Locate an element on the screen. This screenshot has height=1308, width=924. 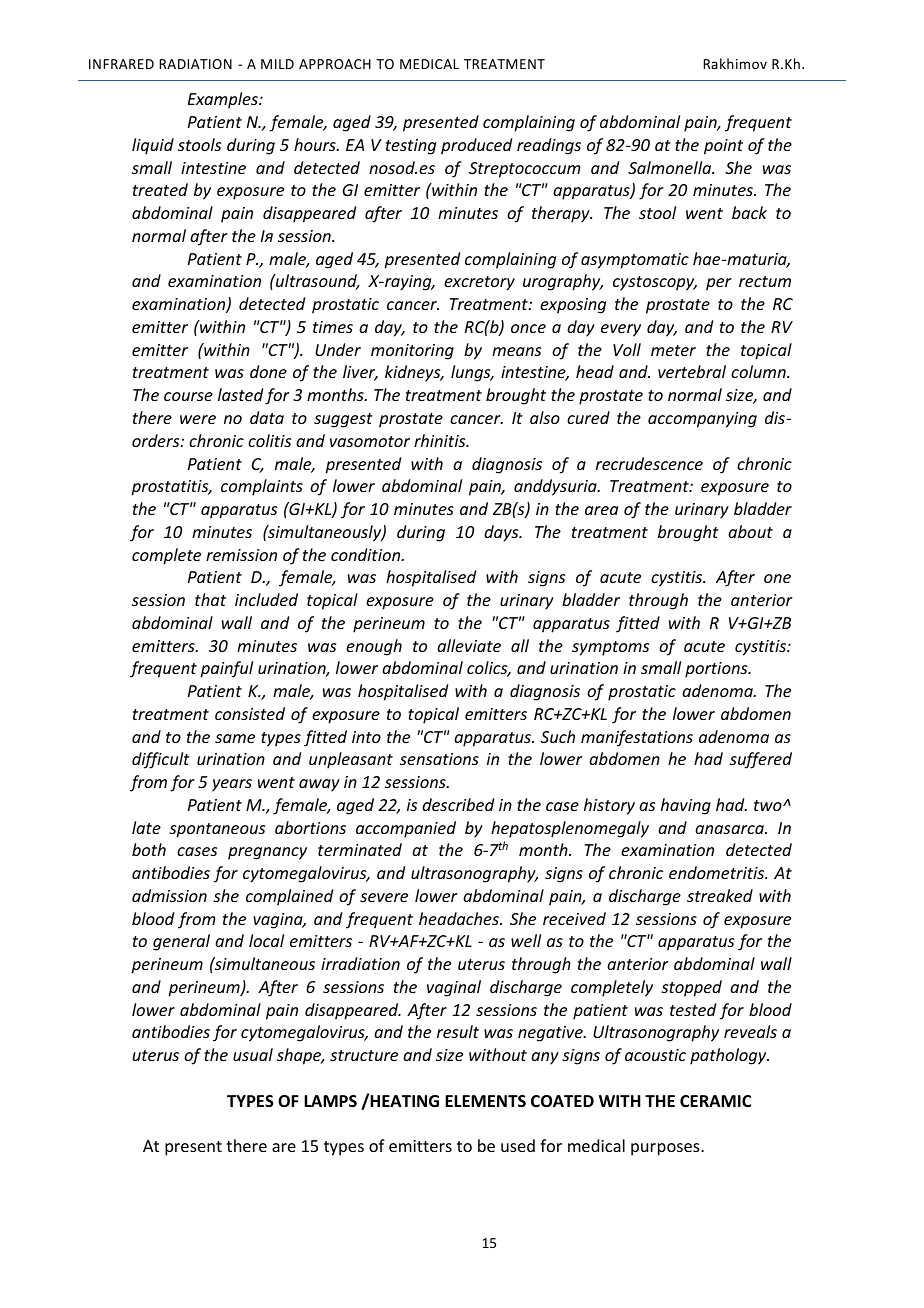
were is located at coordinates (198, 419).
